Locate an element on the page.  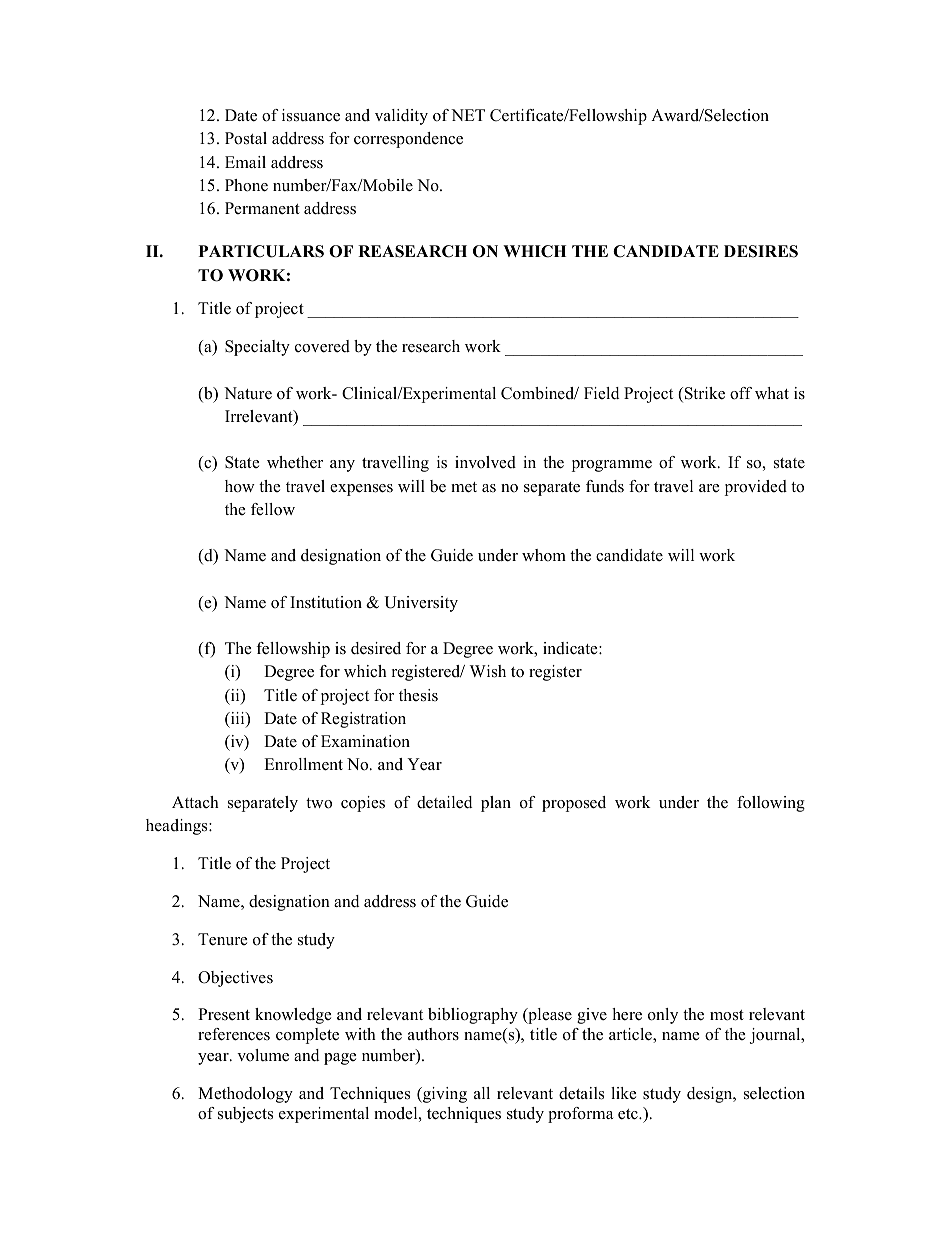
University is located at coordinates (421, 604).
